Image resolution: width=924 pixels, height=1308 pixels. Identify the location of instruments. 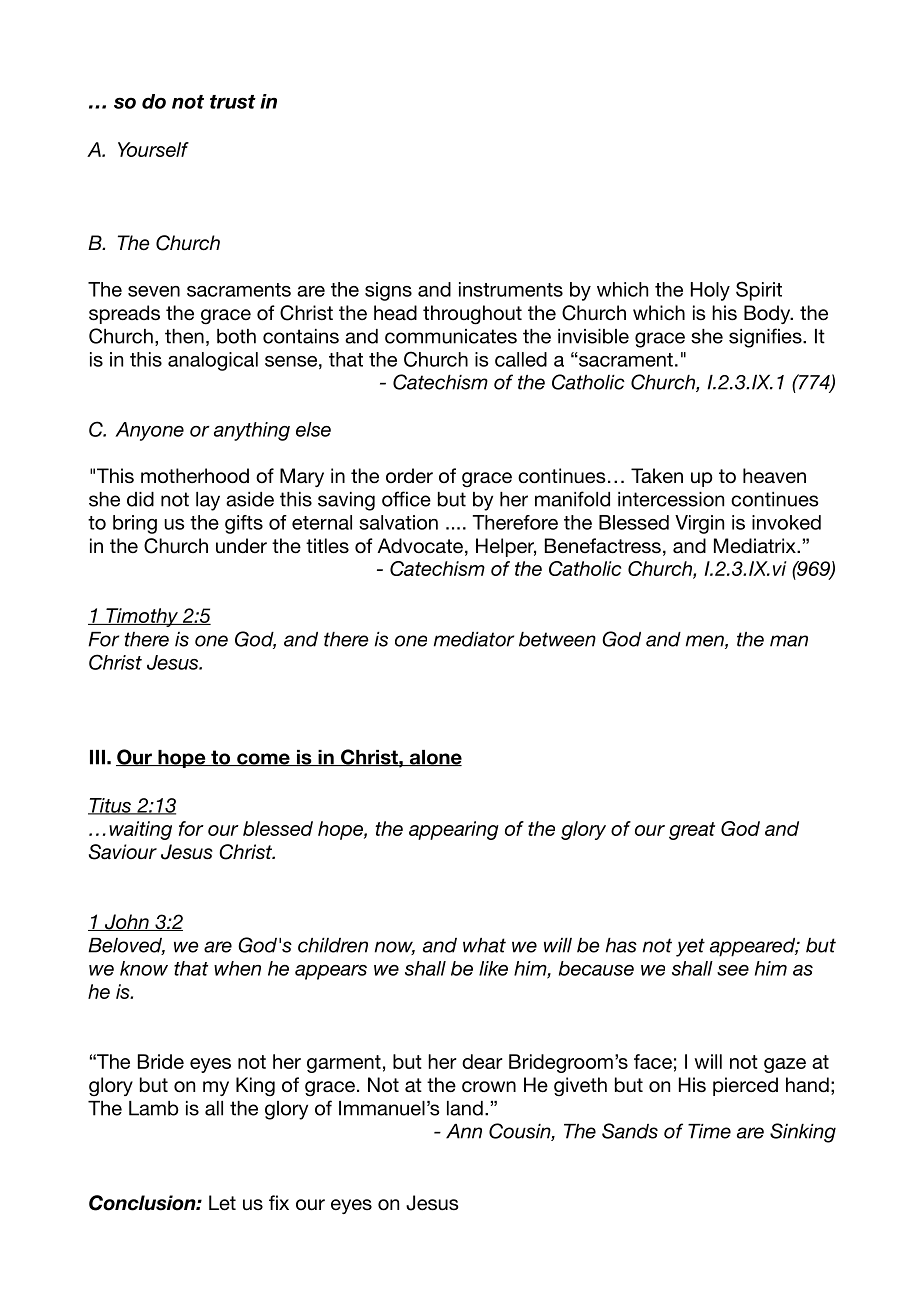
(511, 289).
